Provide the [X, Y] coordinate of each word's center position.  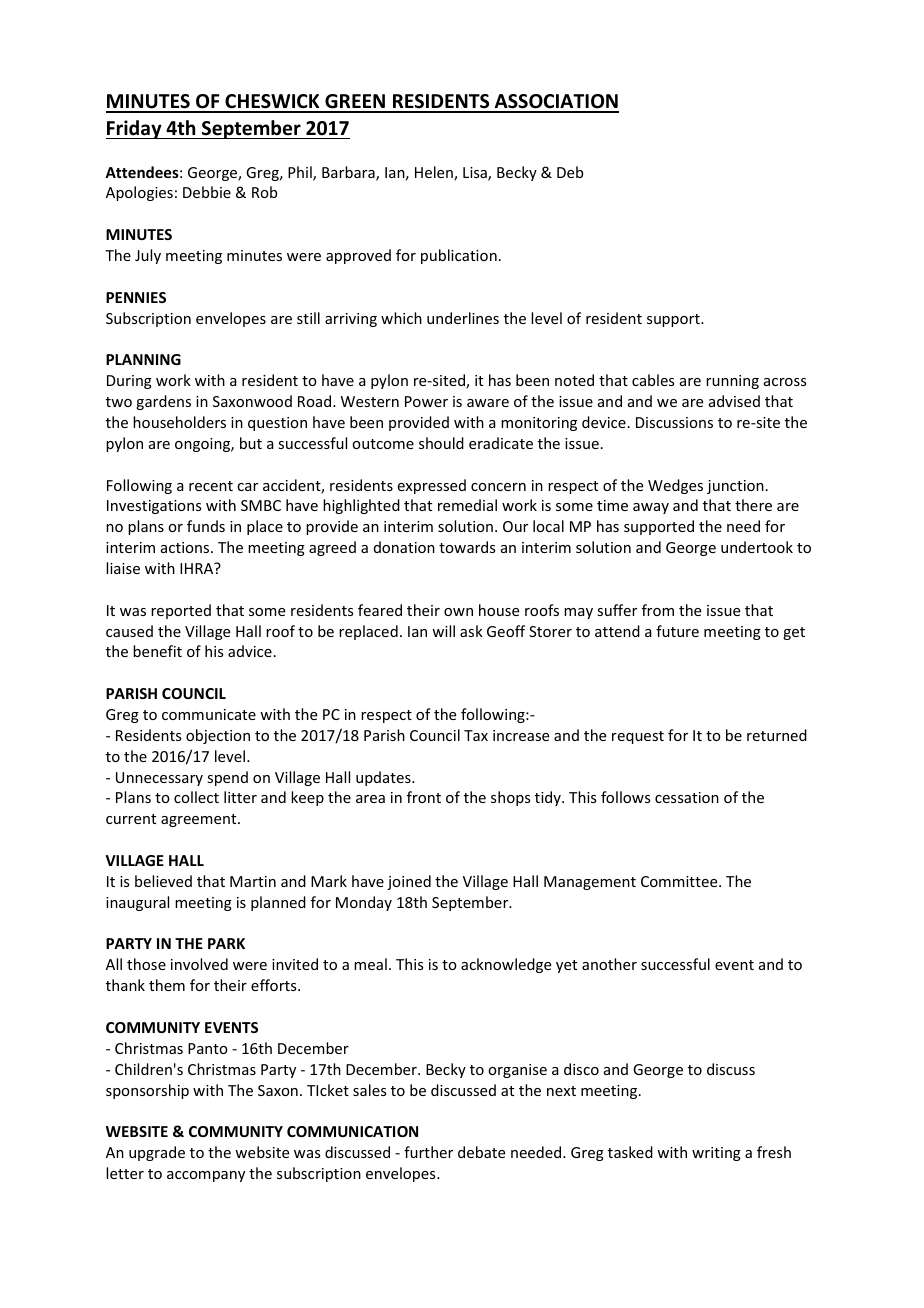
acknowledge [506, 965]
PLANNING [143, 359]
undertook [757, 547]
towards [467, 547]
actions [186, 547]
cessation [687, 797]
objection [218, 736]
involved [199, 964]
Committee [680, 881]
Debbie [207, 192]
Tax [476, 735]
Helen [435, 173]
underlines [463, 318]
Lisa [476, 174]
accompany [206, 1176]
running [732, 382]
